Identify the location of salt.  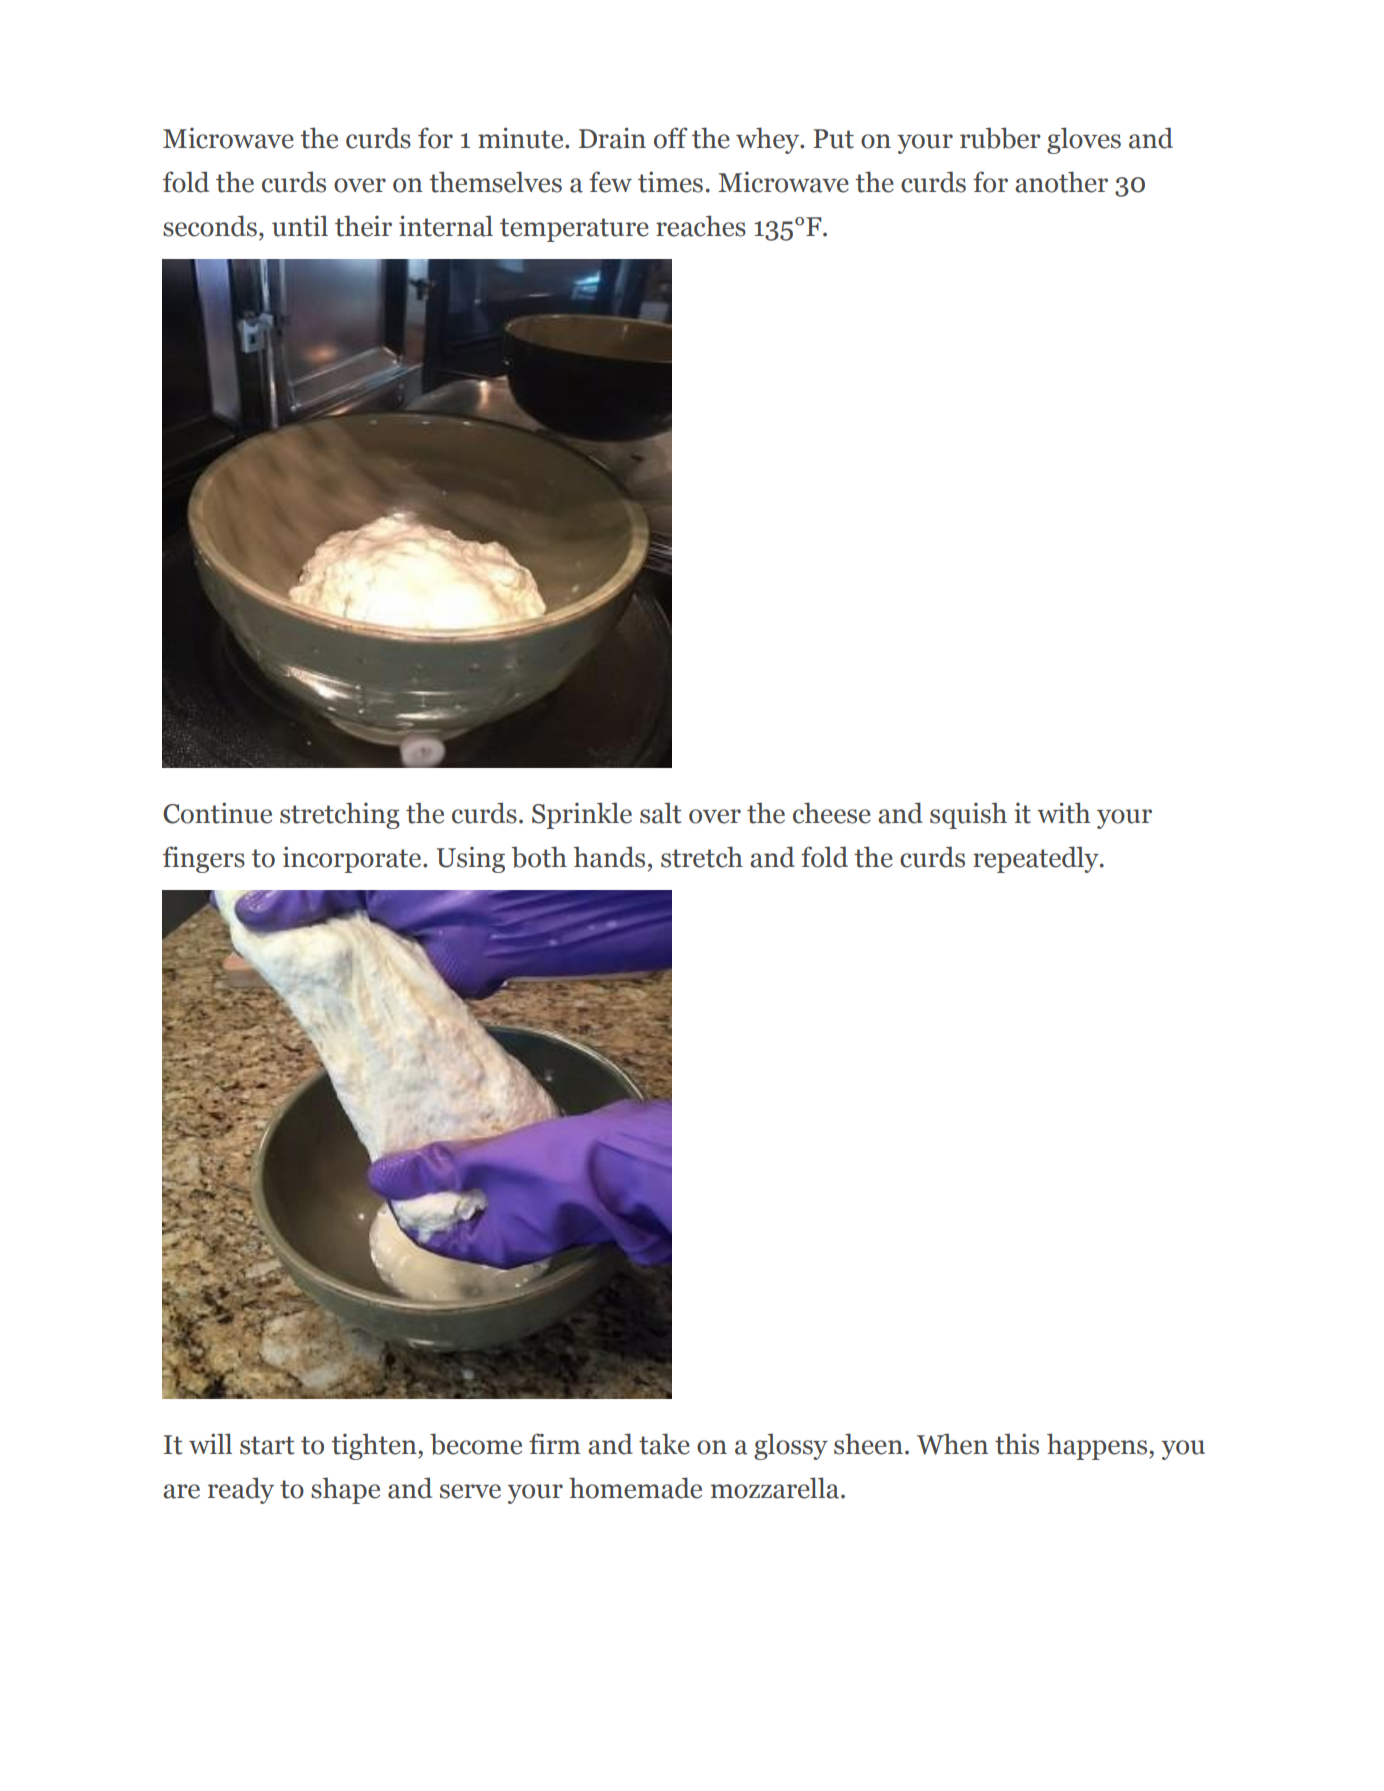
(660, 813).
